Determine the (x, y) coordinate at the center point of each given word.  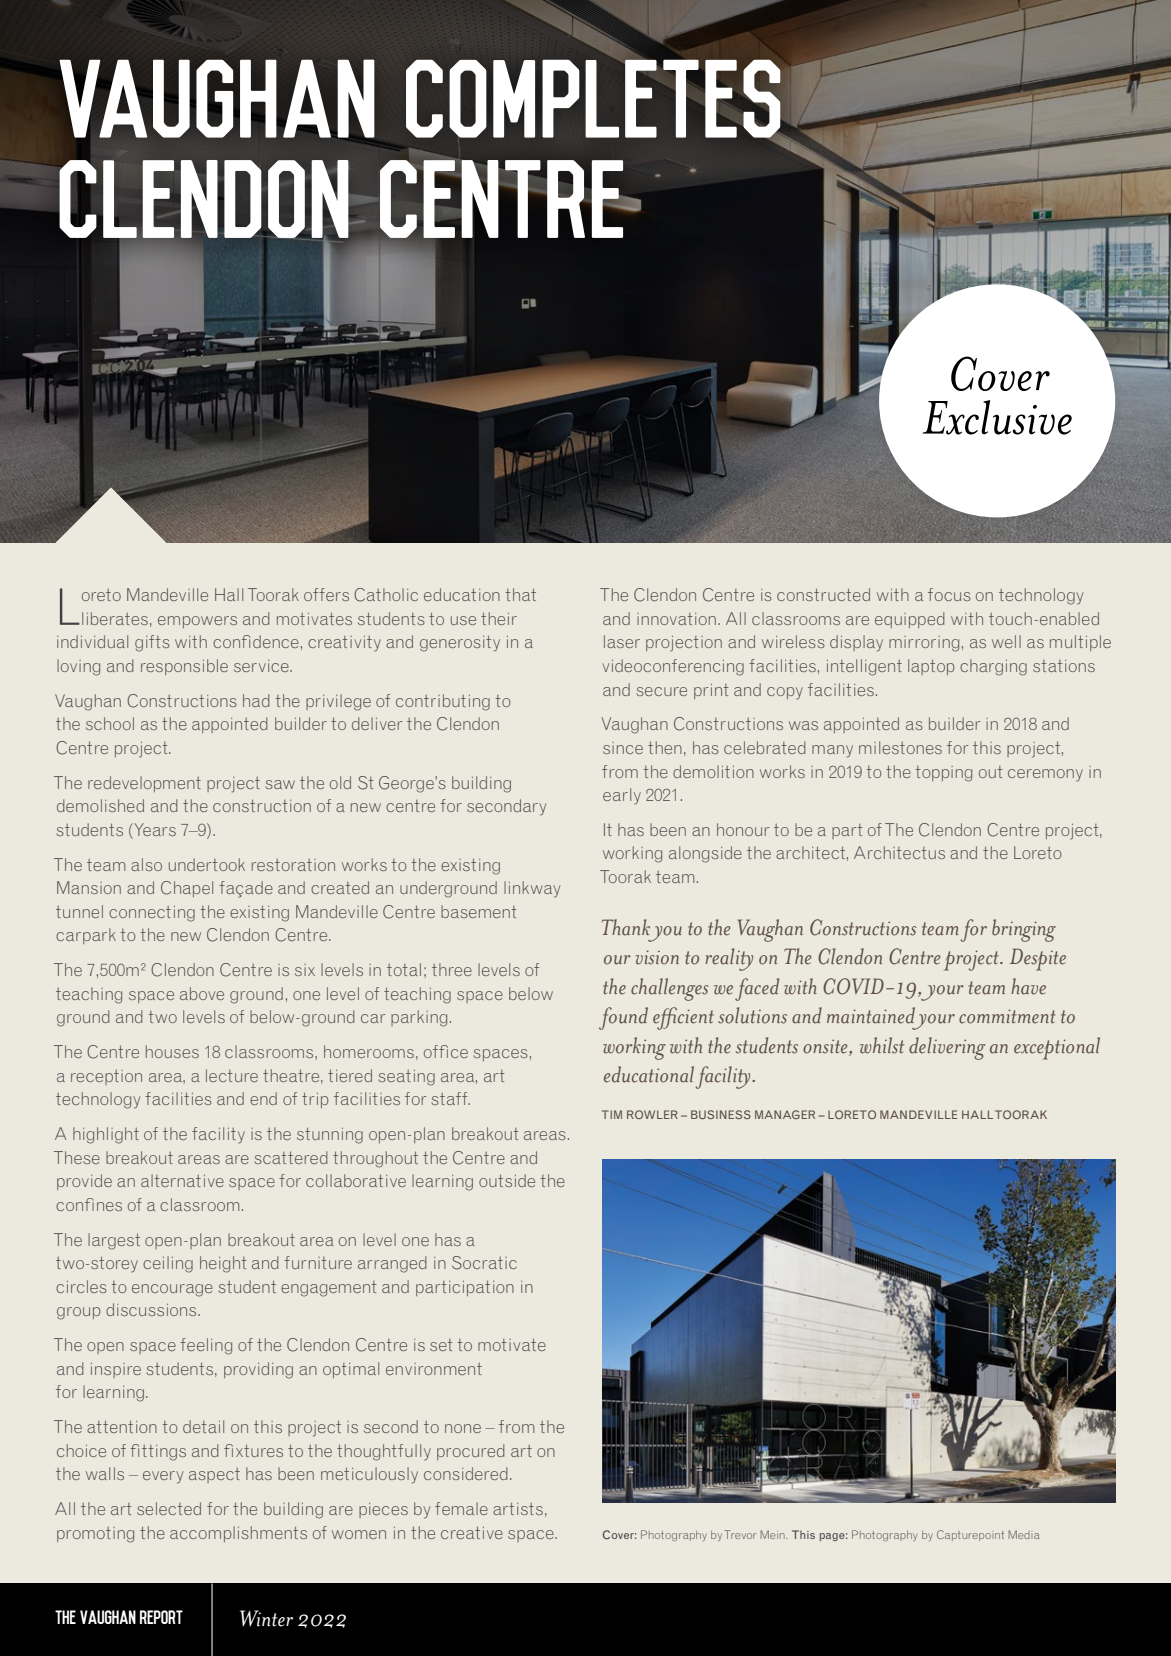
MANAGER (785, 1114)
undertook (207, 864)
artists (518, 1508)
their (499, 618)
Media (1023, 1534)
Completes (594, 99)
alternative (182, 1180)
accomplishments (238, 1534)
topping (943, 774)
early (622, 796)
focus (949, 594)
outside (507, 1180)
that (520, 594)
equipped (909, 620)
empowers (197, 622)
